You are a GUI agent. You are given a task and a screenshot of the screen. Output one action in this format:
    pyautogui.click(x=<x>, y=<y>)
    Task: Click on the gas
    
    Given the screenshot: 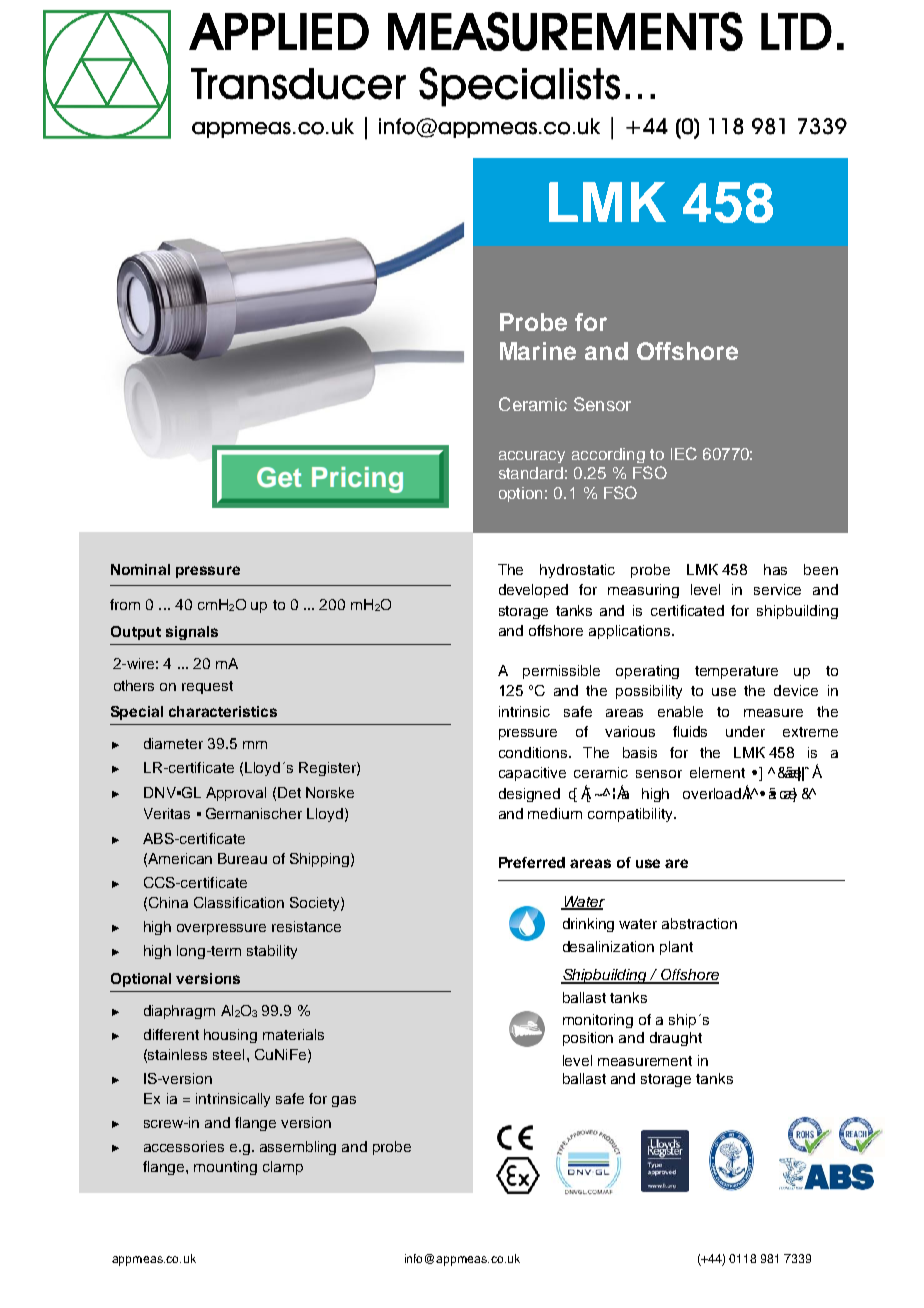 What is the action you would take?
    pyautogui.click(x=344, y=1101)
